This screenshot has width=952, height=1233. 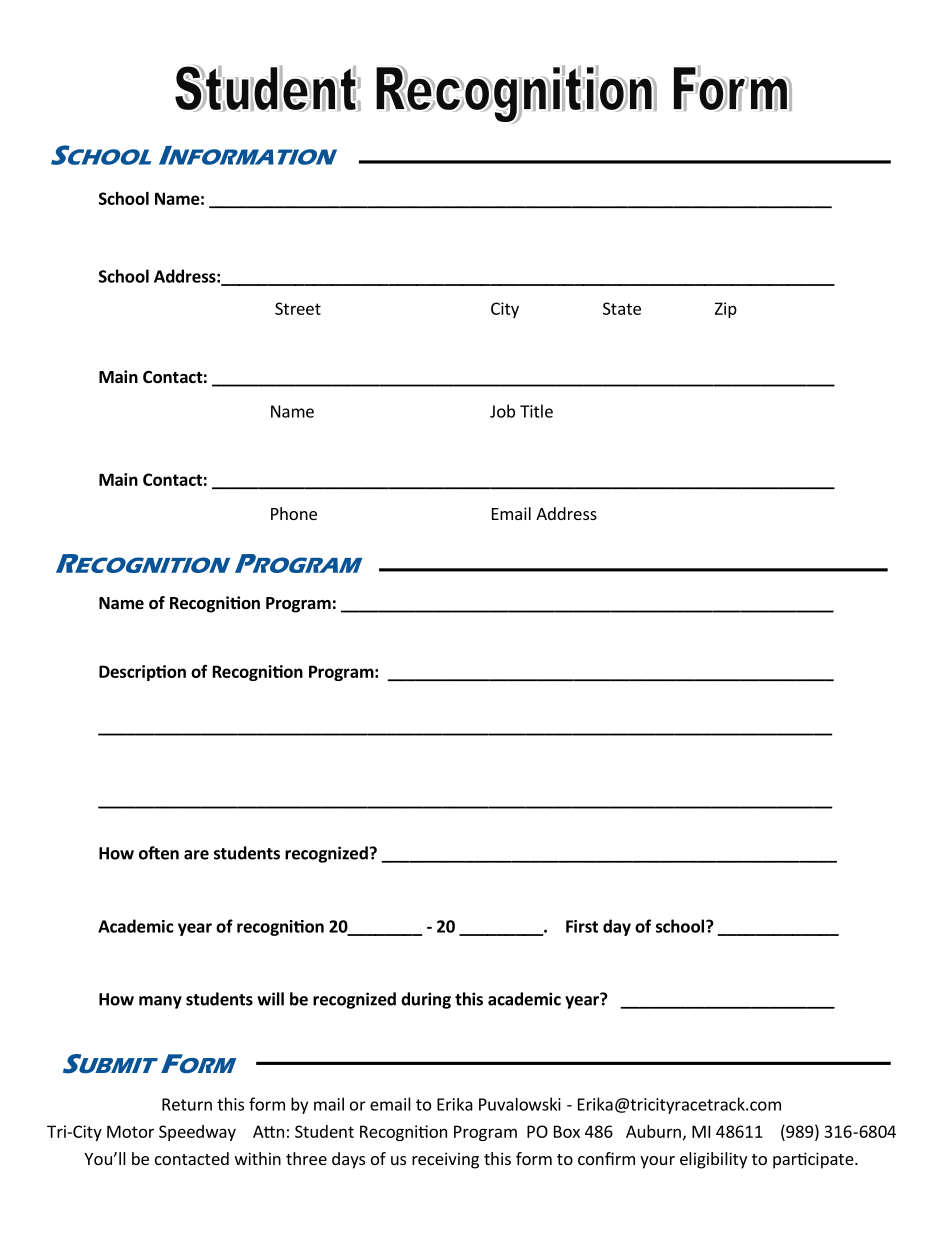 I want to click on Auburn, so click(x=653, y=1131).
